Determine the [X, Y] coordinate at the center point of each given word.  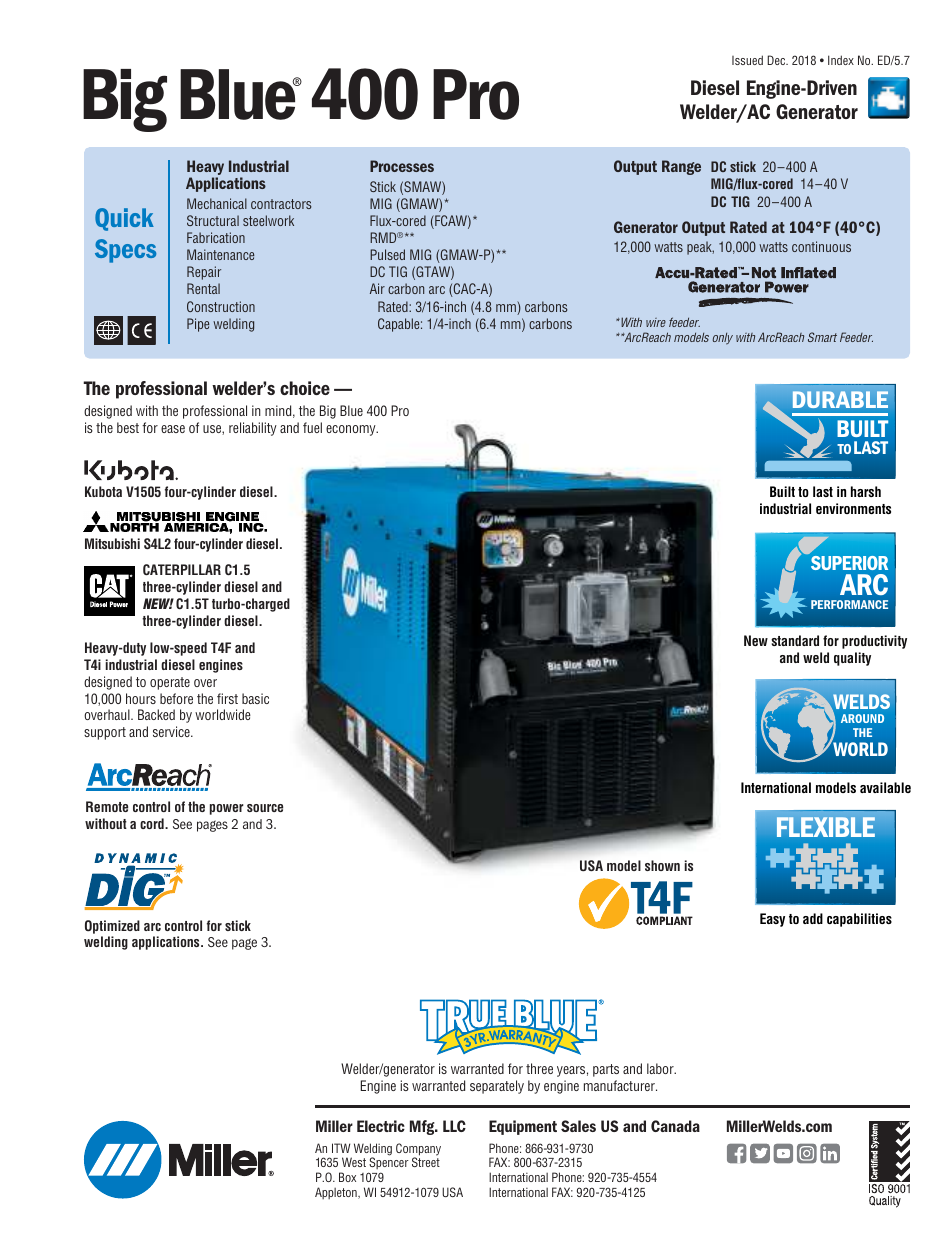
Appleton [337, 1193]
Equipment [523, 1127]
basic [255, 698]
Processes [402, 166]
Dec [777, 60]
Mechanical [217, 203]
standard [795, 640]
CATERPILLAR [182, 570]
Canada [675, 1126]
